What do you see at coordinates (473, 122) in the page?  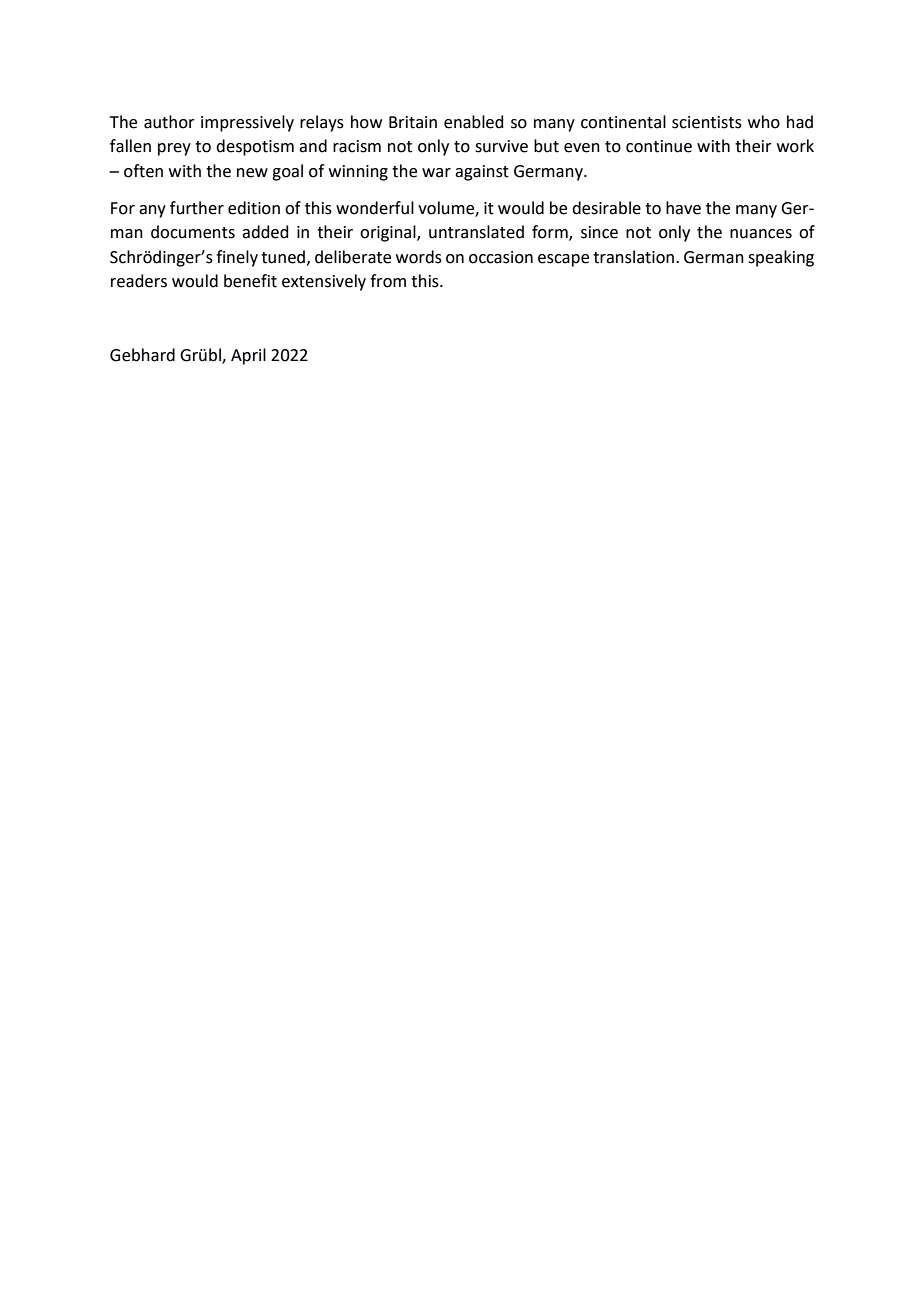 I see `enabled` at bounding box center [473, 122].
